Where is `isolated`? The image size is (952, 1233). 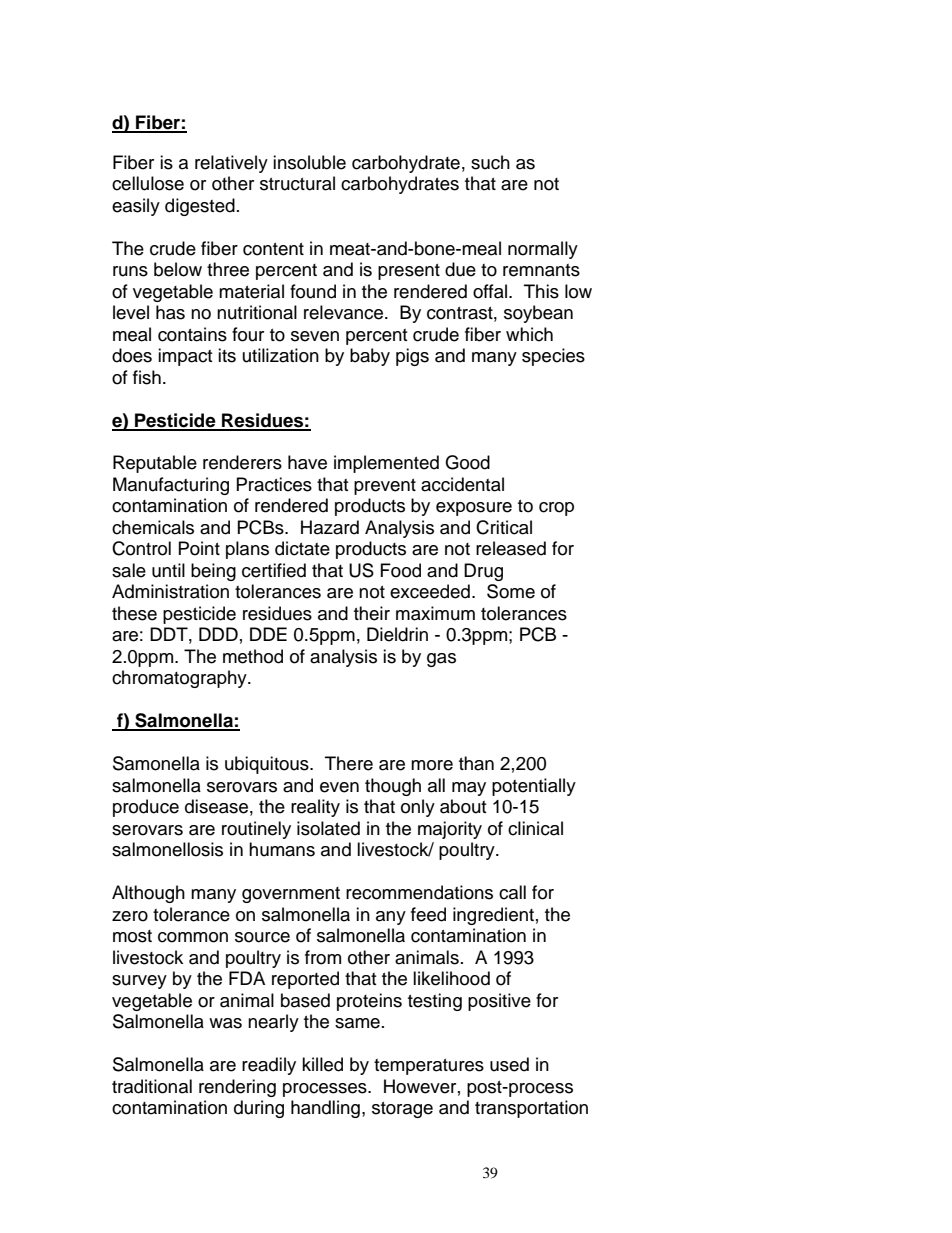
isolated is located at coordinates (328, 828).
